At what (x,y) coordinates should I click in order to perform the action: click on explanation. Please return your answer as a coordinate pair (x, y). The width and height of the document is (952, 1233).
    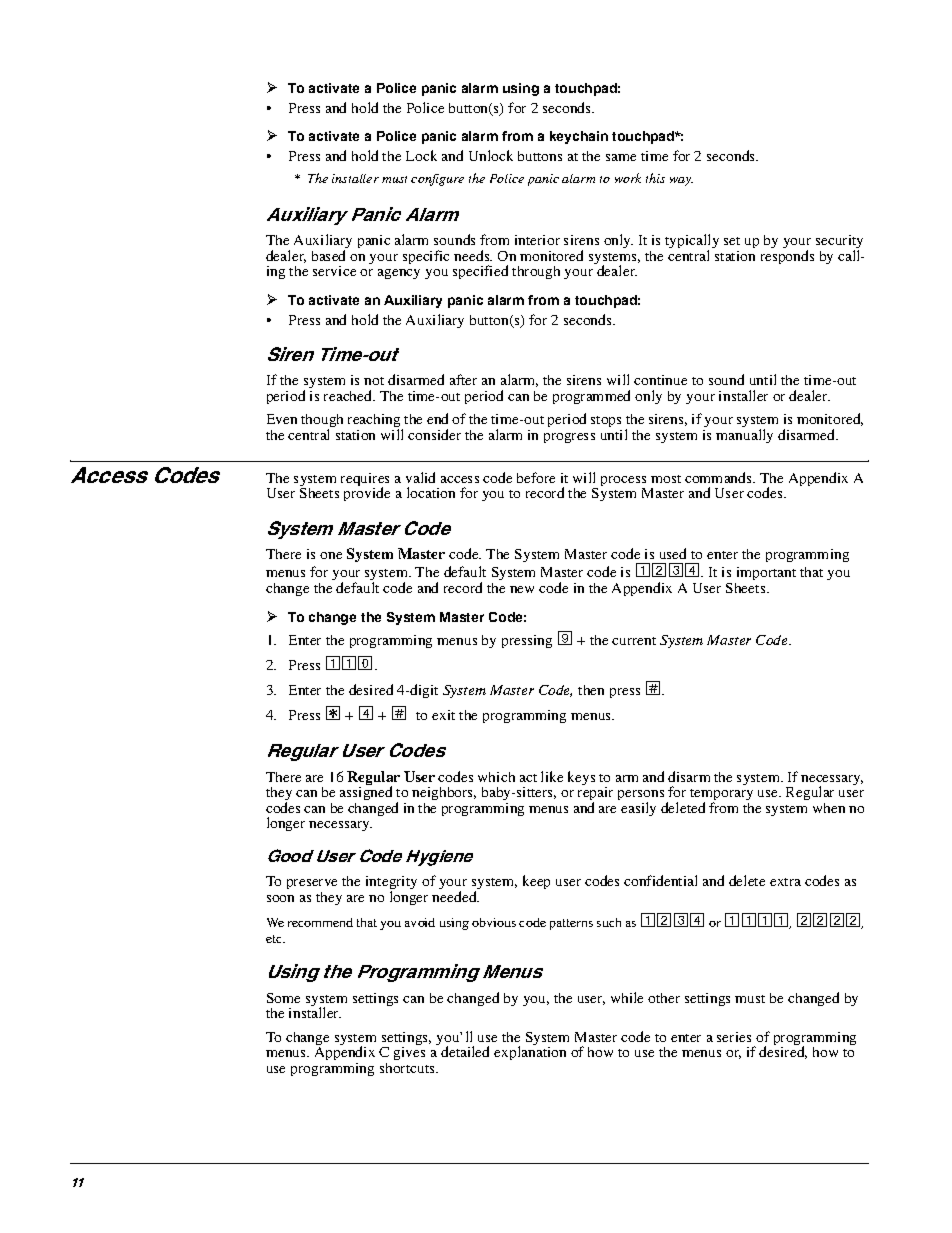
    Looking at the image, I should click on (530, 1053).
